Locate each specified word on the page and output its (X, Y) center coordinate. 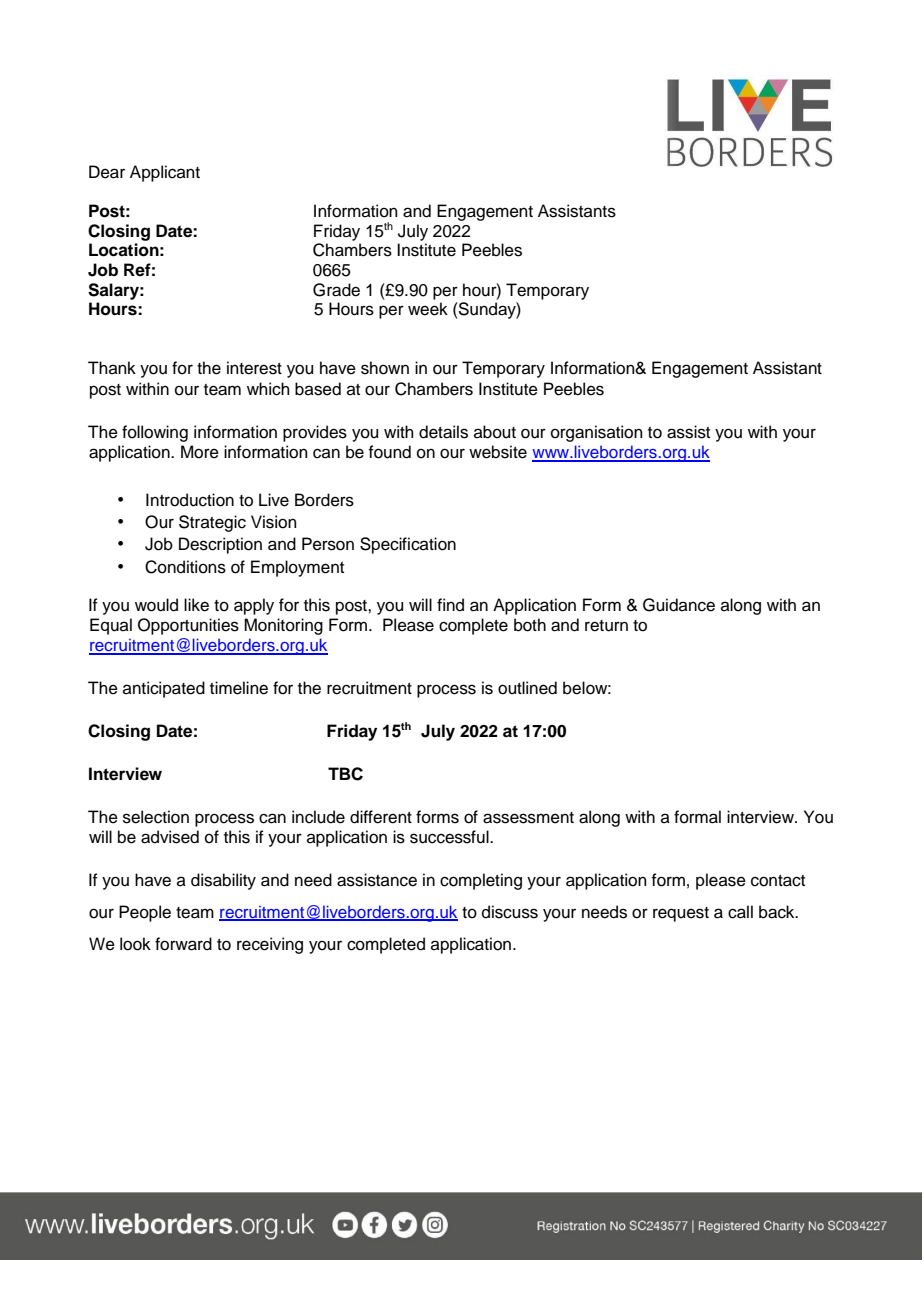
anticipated (164, 689)
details (443, 432)
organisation (597, 433)
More (200, 452)
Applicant (165, 173)
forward (183, 944)
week (428, 309)
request (681, 914)
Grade (336, 290)
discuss (510, 912)
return (606, 626)
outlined (527, 688)
